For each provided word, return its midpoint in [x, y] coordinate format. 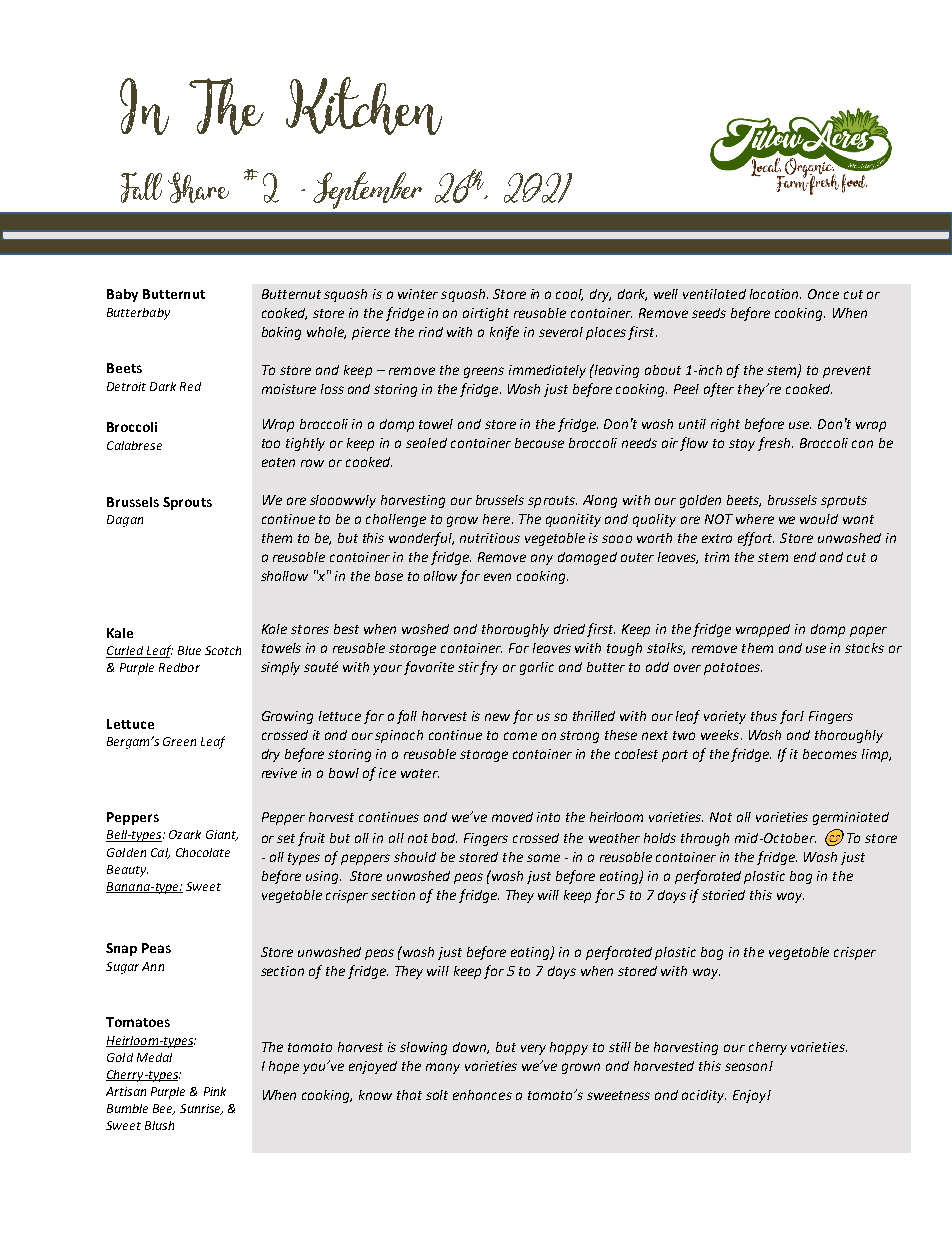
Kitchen [364, 106]
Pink [215, 1091]
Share [198, 187]
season [747, 1067]
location [775, 294]
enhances [482, 1095]
